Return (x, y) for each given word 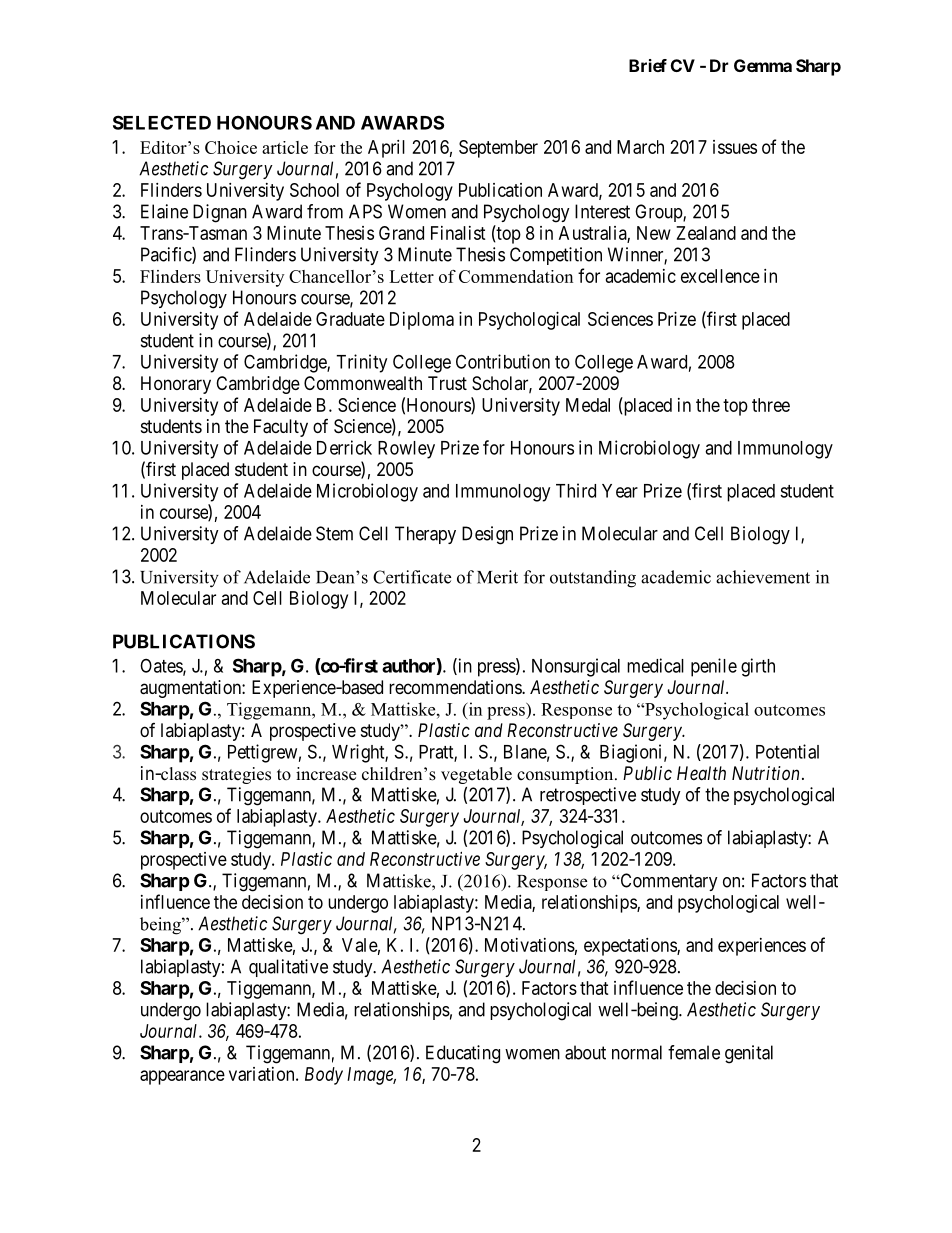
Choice (231, 147)
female (694, 1052)
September (498, 149)
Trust (447, 383)
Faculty (281, 428)
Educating (463, 1054)
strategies (236, 775)
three (771, 405)
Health (701, 773)
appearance (182, 1077)
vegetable (476, 775)
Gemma (763, 65)
